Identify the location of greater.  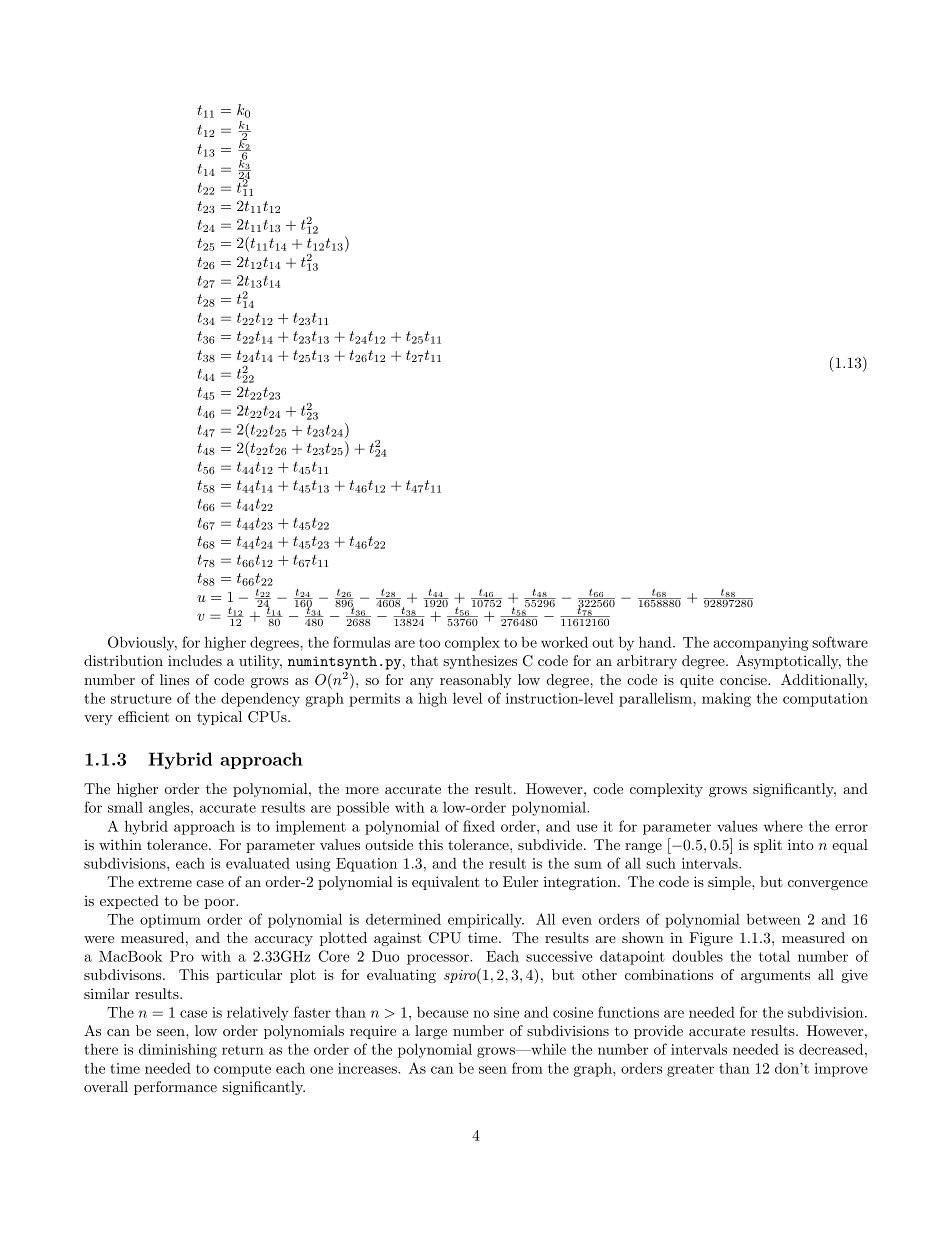
(690, 1070).
